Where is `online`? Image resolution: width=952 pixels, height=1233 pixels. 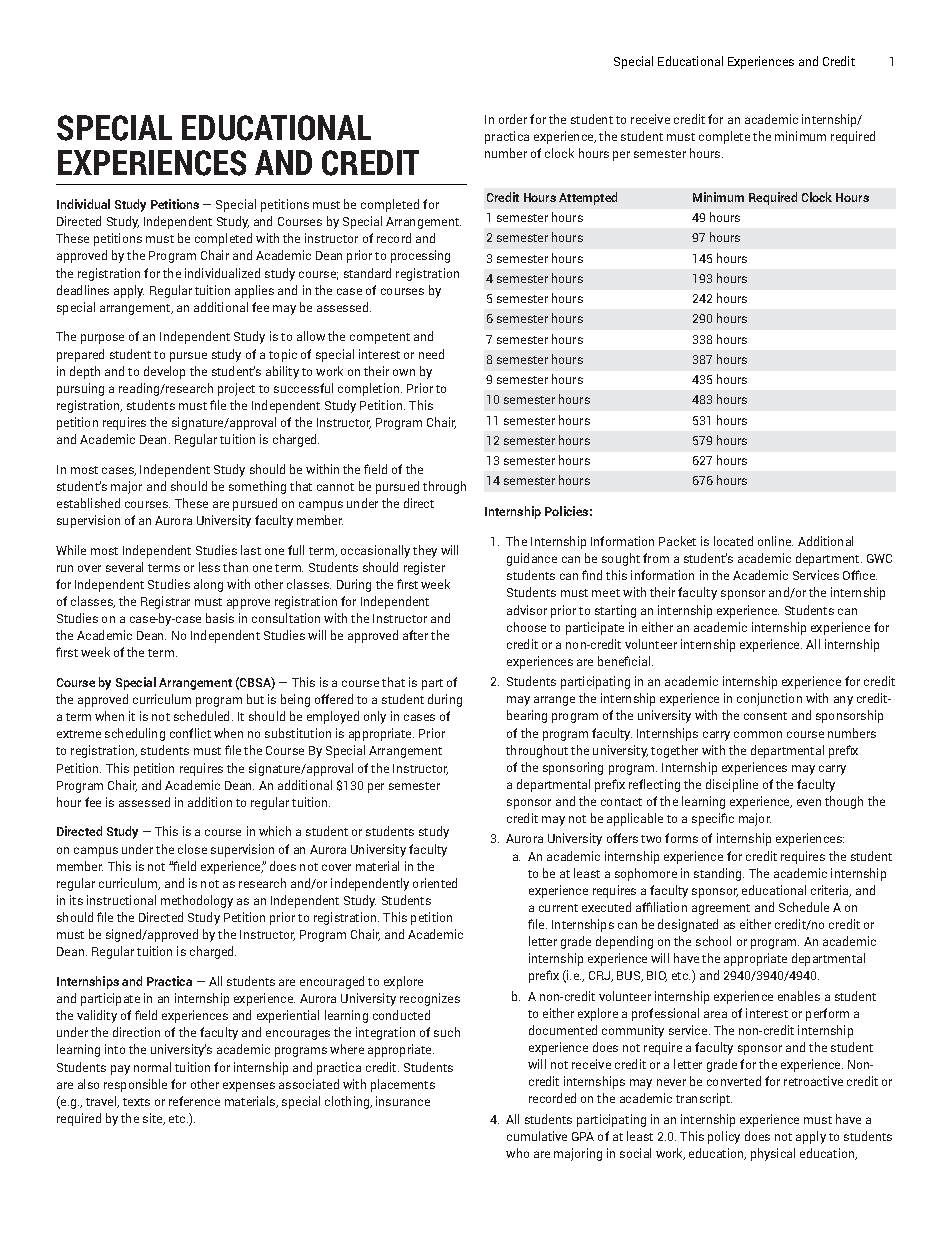 online is located at coordinates (775, 541).
